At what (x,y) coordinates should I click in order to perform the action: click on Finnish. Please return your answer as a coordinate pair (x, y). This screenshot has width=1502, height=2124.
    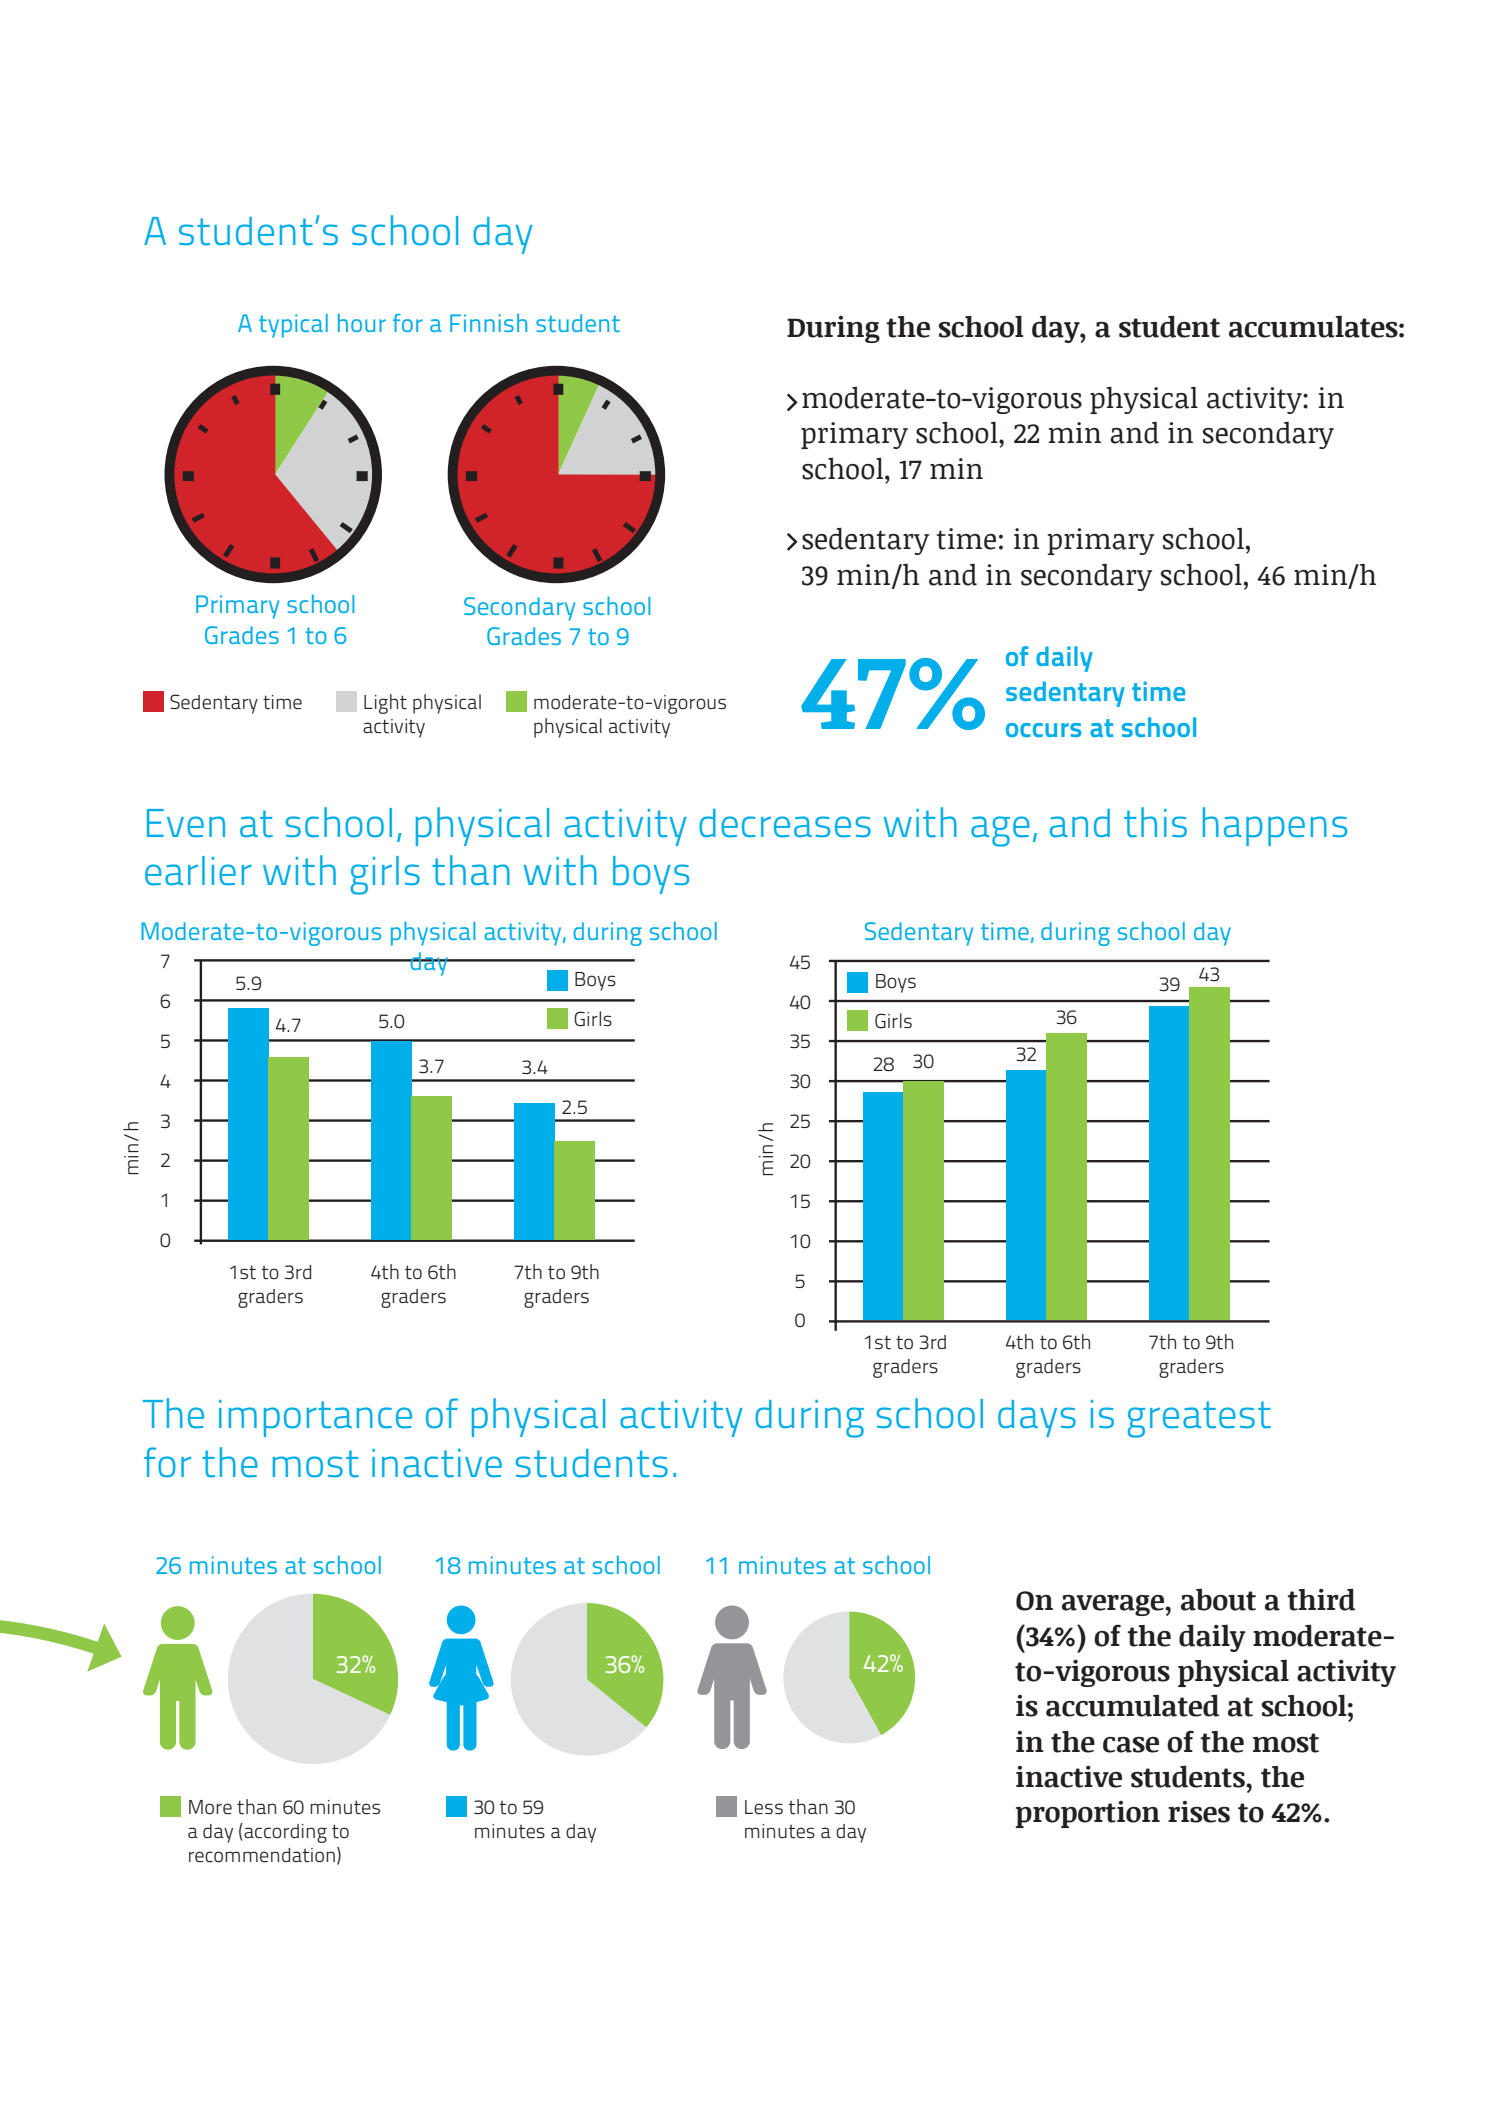
    Looking at the image, I should click on (488, 322).
